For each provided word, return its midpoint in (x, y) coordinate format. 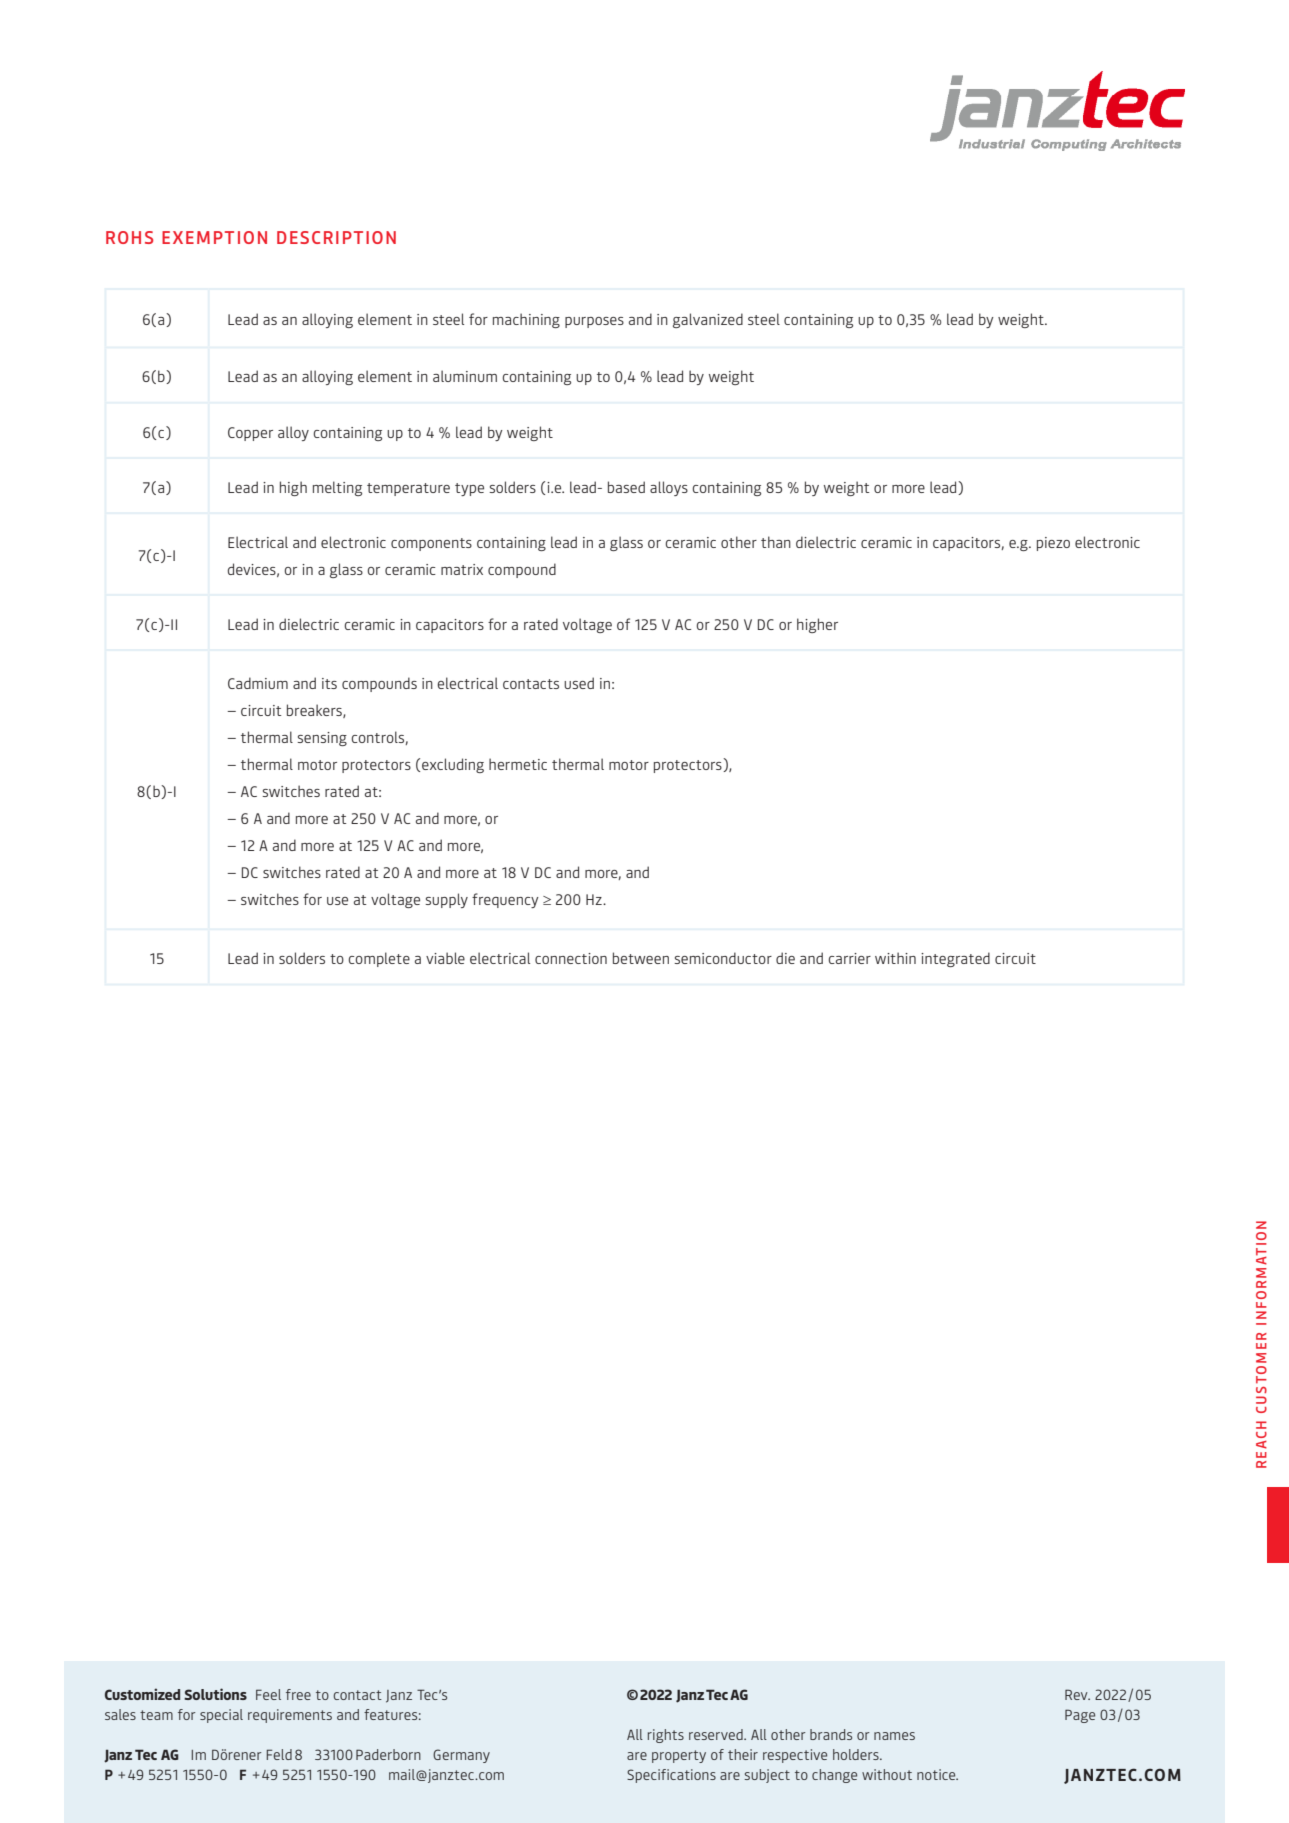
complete (379, 959)
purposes (594, 322)
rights (666, 1736)
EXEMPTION (214, 237)
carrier (849, 958)
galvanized (708, 320)
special (221, 1716)
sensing (322, 739)
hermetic (518, 764)
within (895, 958)
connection (571, 958)
